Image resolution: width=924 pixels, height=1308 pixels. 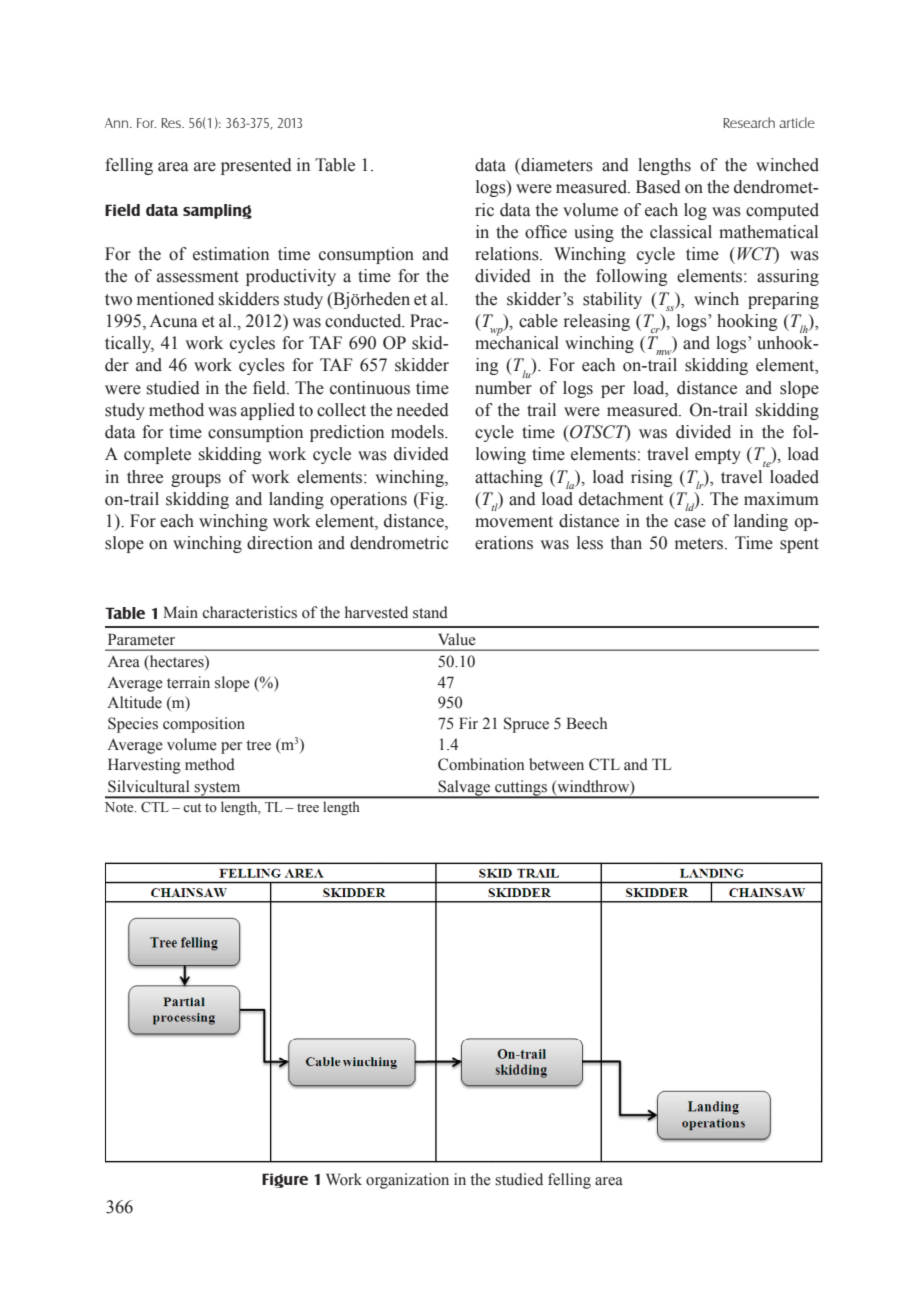 I want to click on Figure, so click(x=285, y=1180).
